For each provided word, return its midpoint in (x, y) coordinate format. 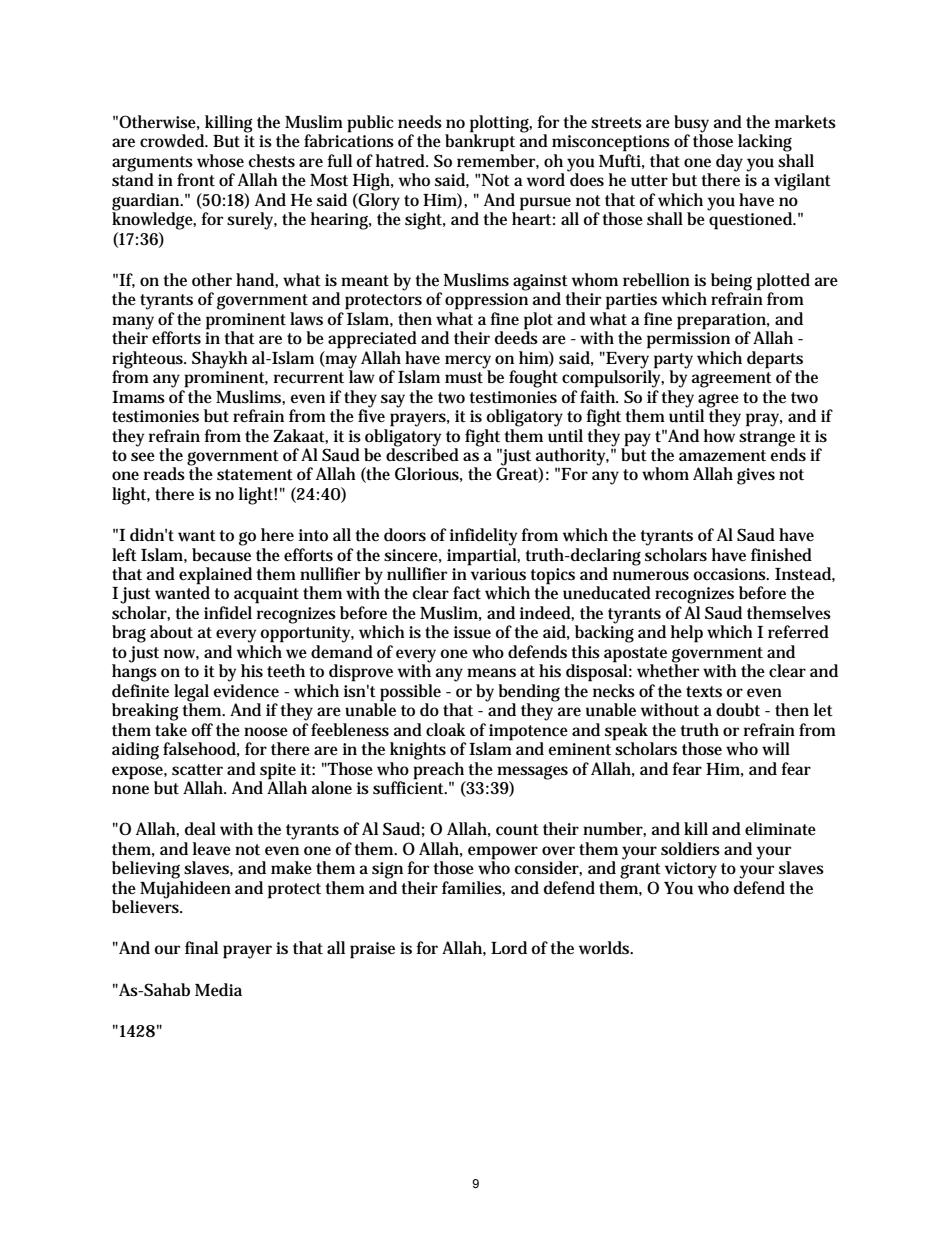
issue (472, 632)
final (201, 947)
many (133, 324)
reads (164, 474)
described (422, 454)
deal (200, 829)
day (729, 163)
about (171, 632)
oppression (486, 301)
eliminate (780, 828)
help (687, 634)
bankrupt (480, 142)
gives (756, 476)
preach (438, 771)
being (731, 283)
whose (220, 160)
